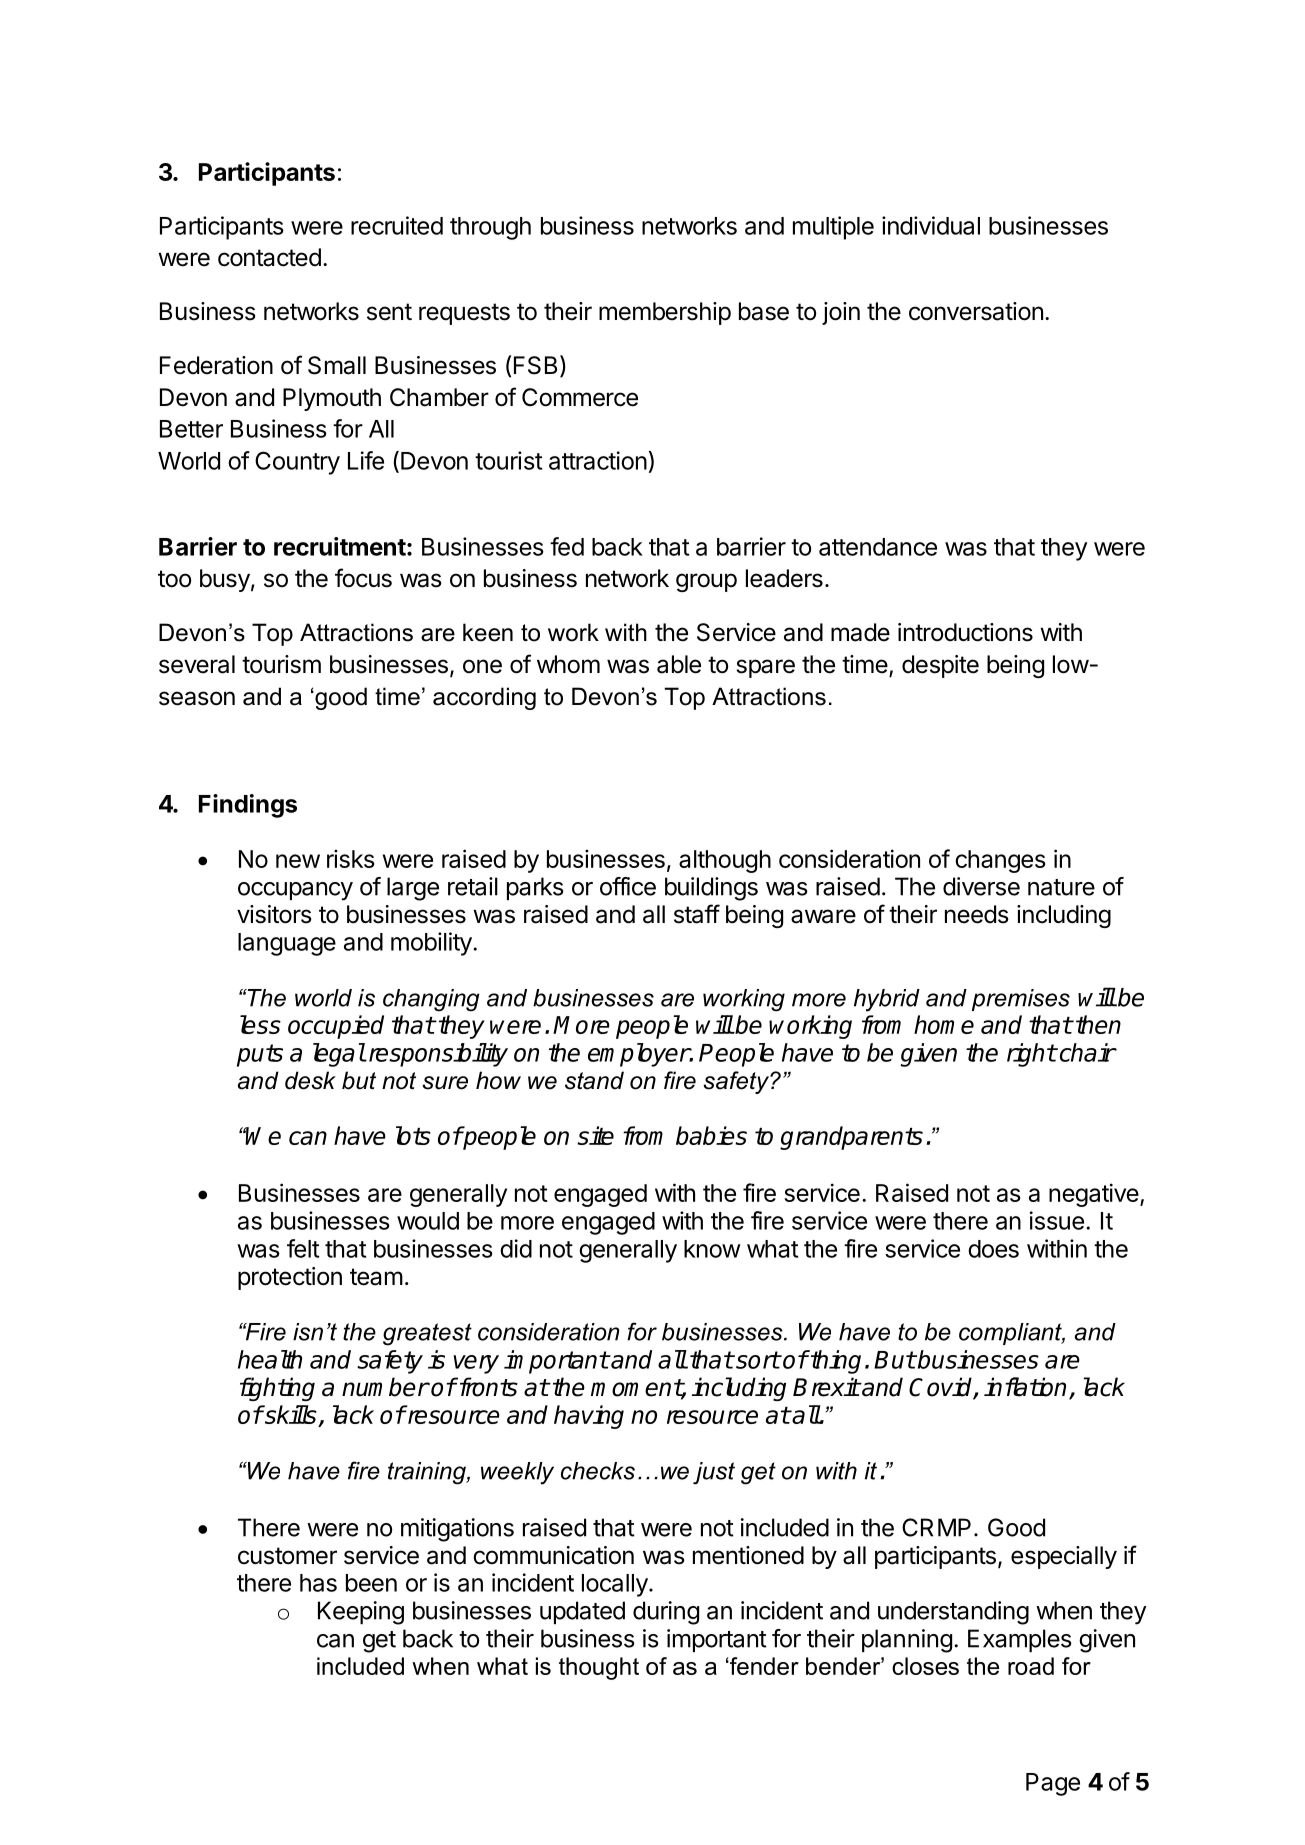 The image size is (1305, 1845). Describe the element at coordinates (361, 1613) in the screenshot. I see `Keeping` at that location.
